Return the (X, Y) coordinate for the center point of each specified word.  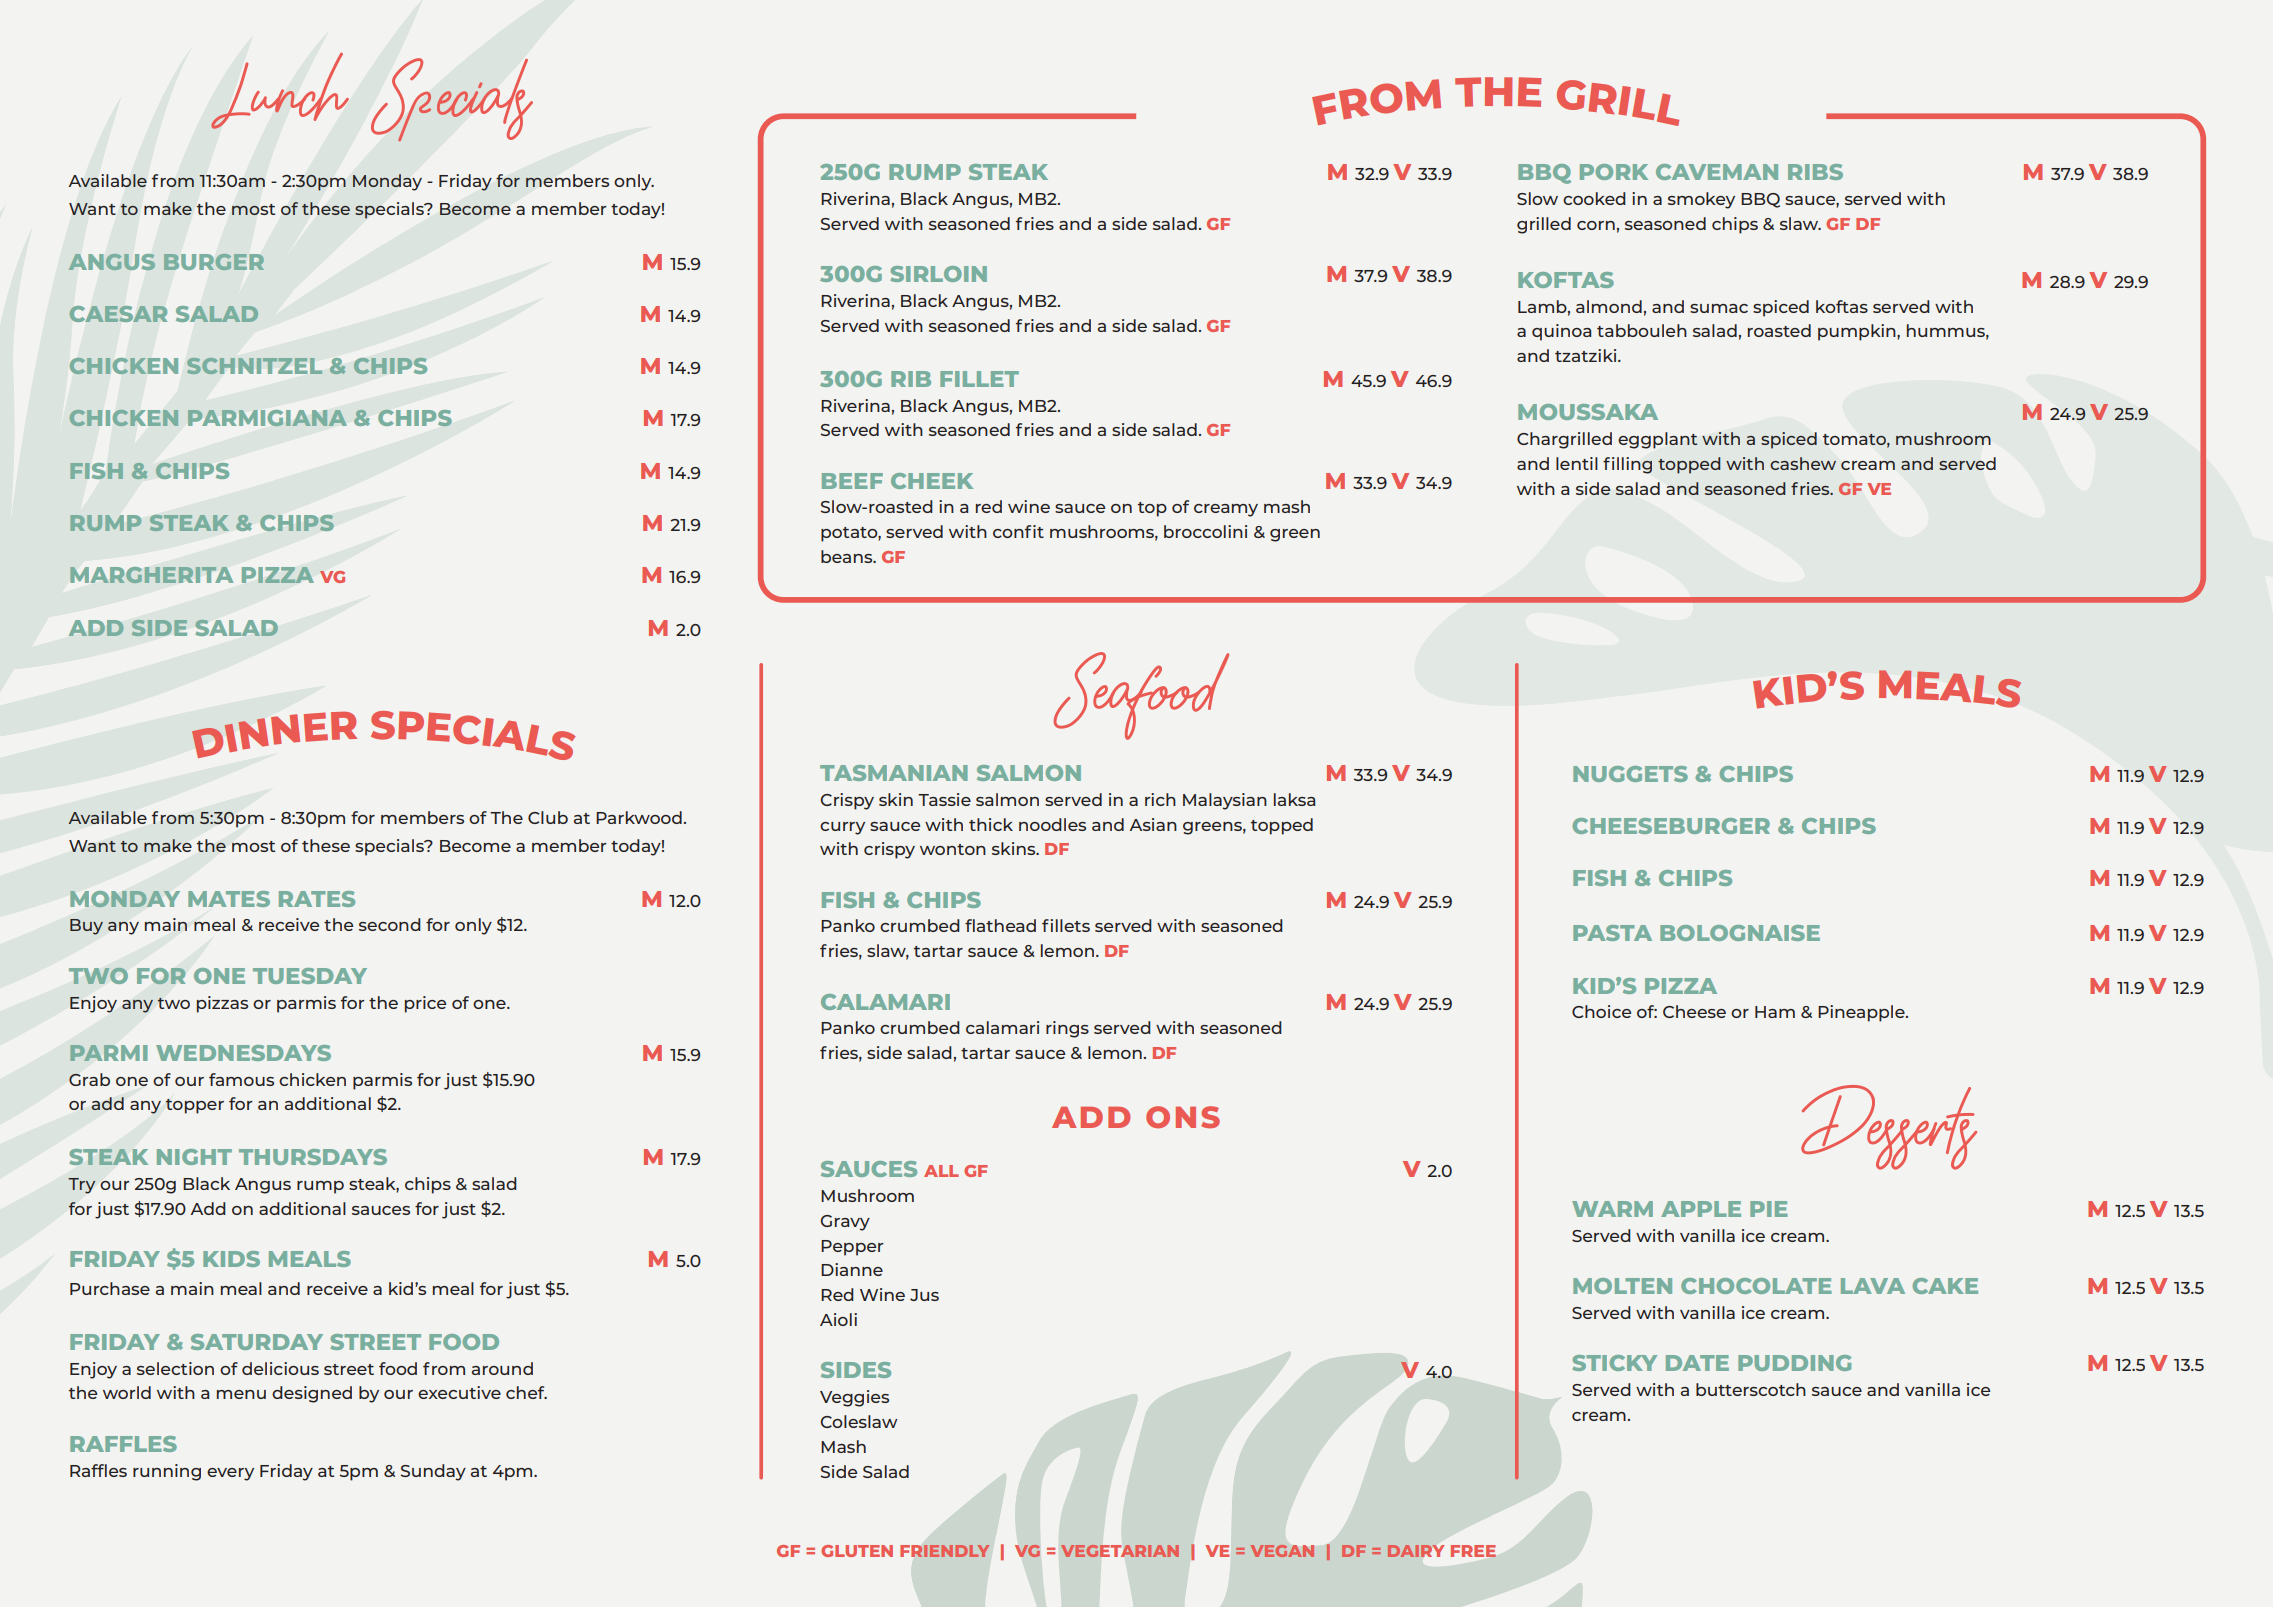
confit (1018, 531)
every (230, 1474)
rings (1067, 1029)
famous (241, 1079)
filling (1627, 465)
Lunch (280, 91)
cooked (1594, 198)
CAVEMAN (1717, 172)
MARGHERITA (152, 575)
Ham (1775, 1012)
